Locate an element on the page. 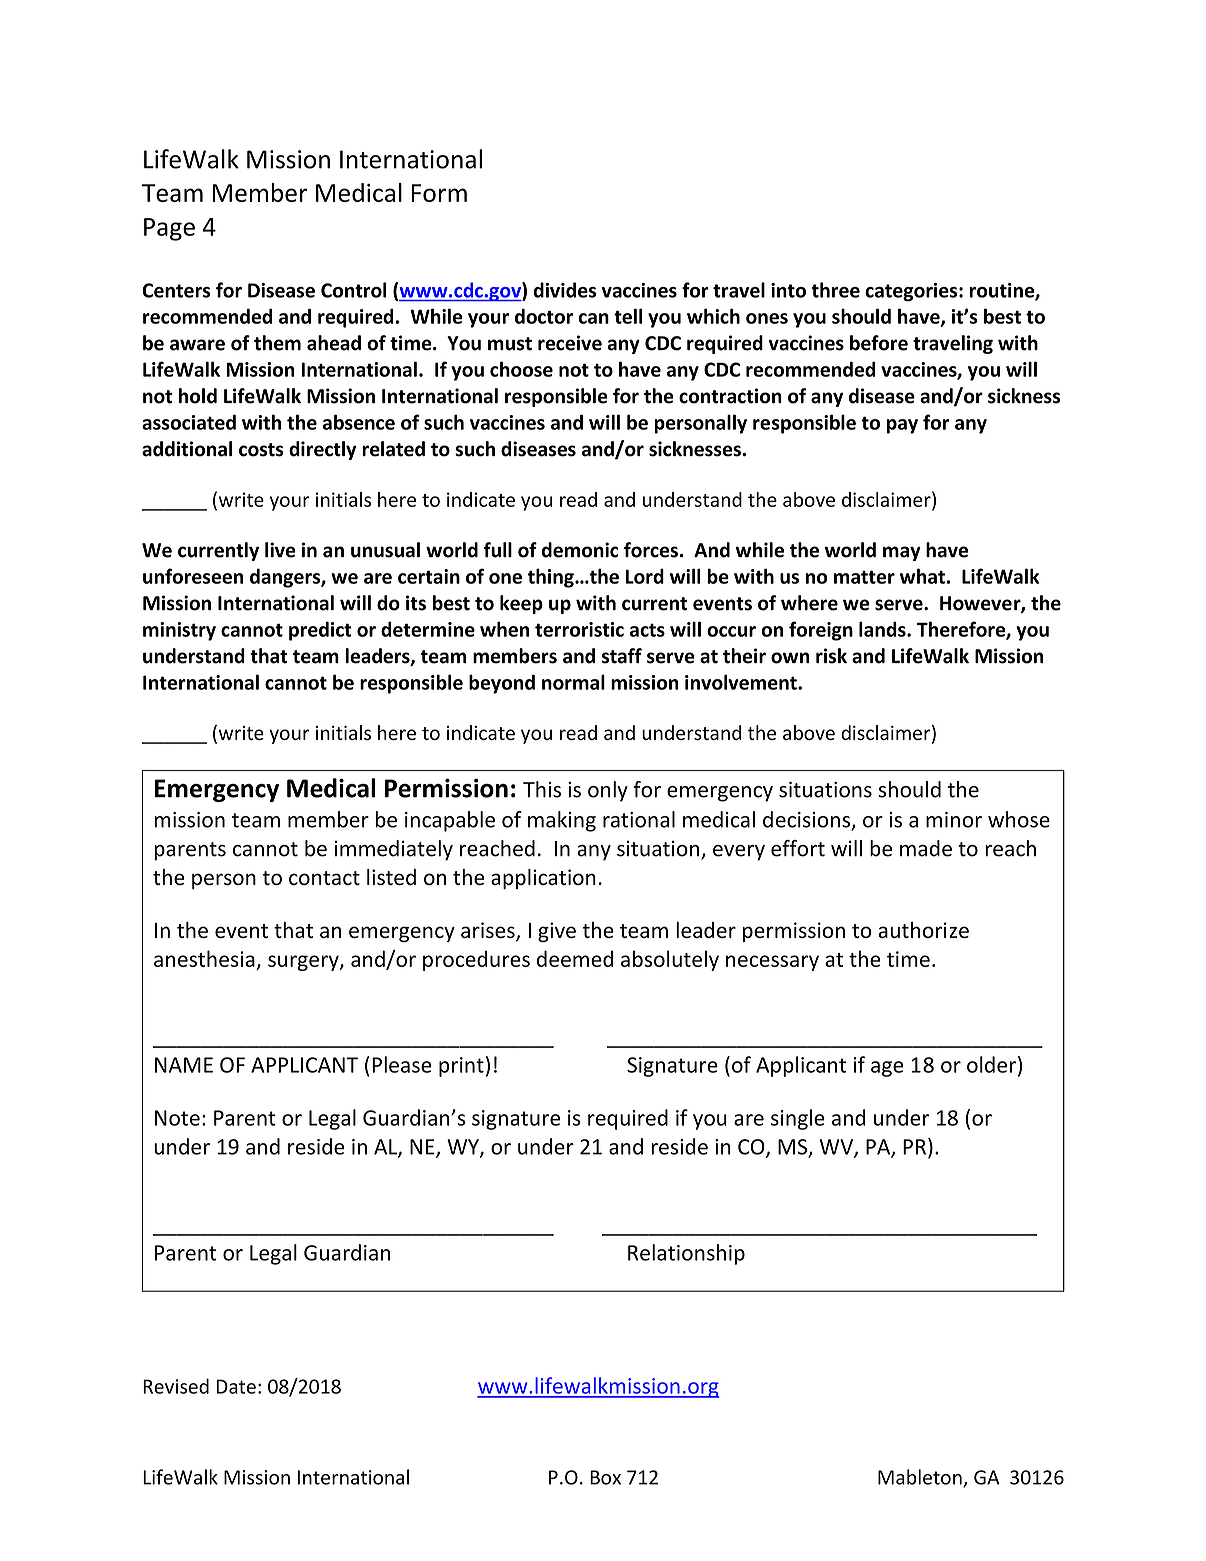 The height and width of the image is (1561, 1206). Page is located at coordinates (169, 229).
